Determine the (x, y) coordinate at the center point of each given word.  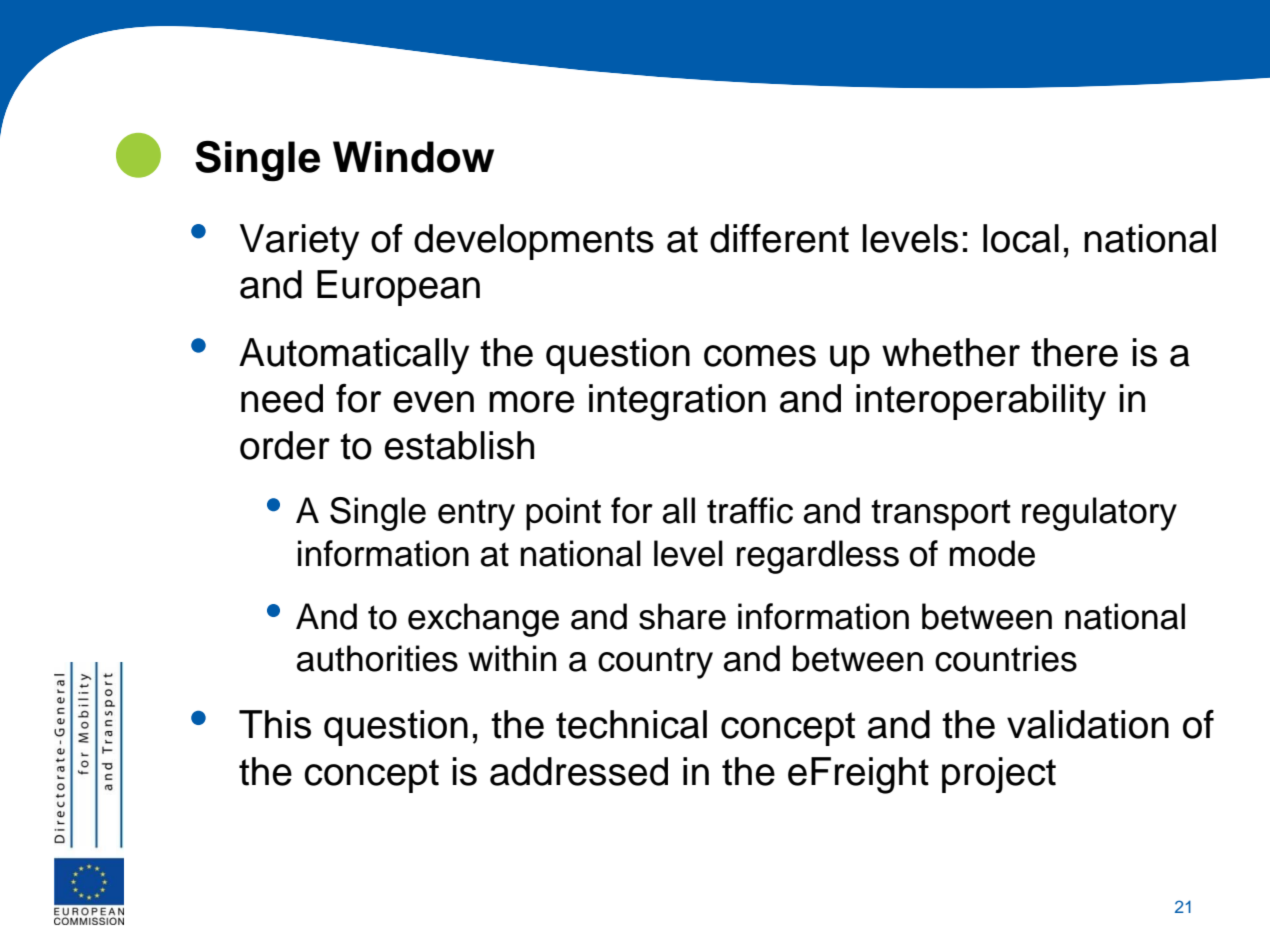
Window (413, 157)
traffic (750, 510)
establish (459, 445)
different (779, 238)
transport (941, 515)
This (275, 724)
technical (631, 724)
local (1021, 238)
